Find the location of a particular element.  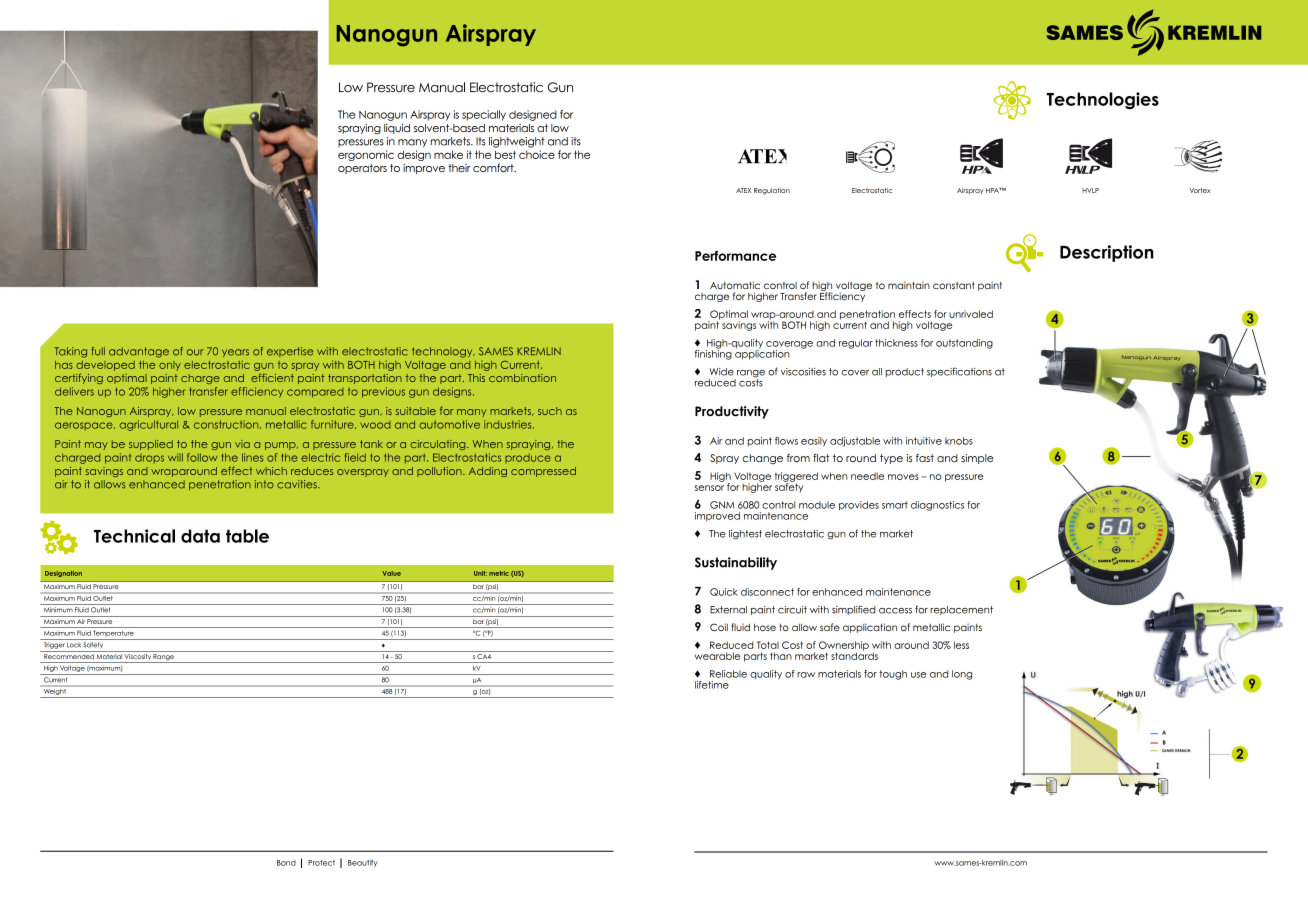

ergonomic is located at coordinates (366, 155).
